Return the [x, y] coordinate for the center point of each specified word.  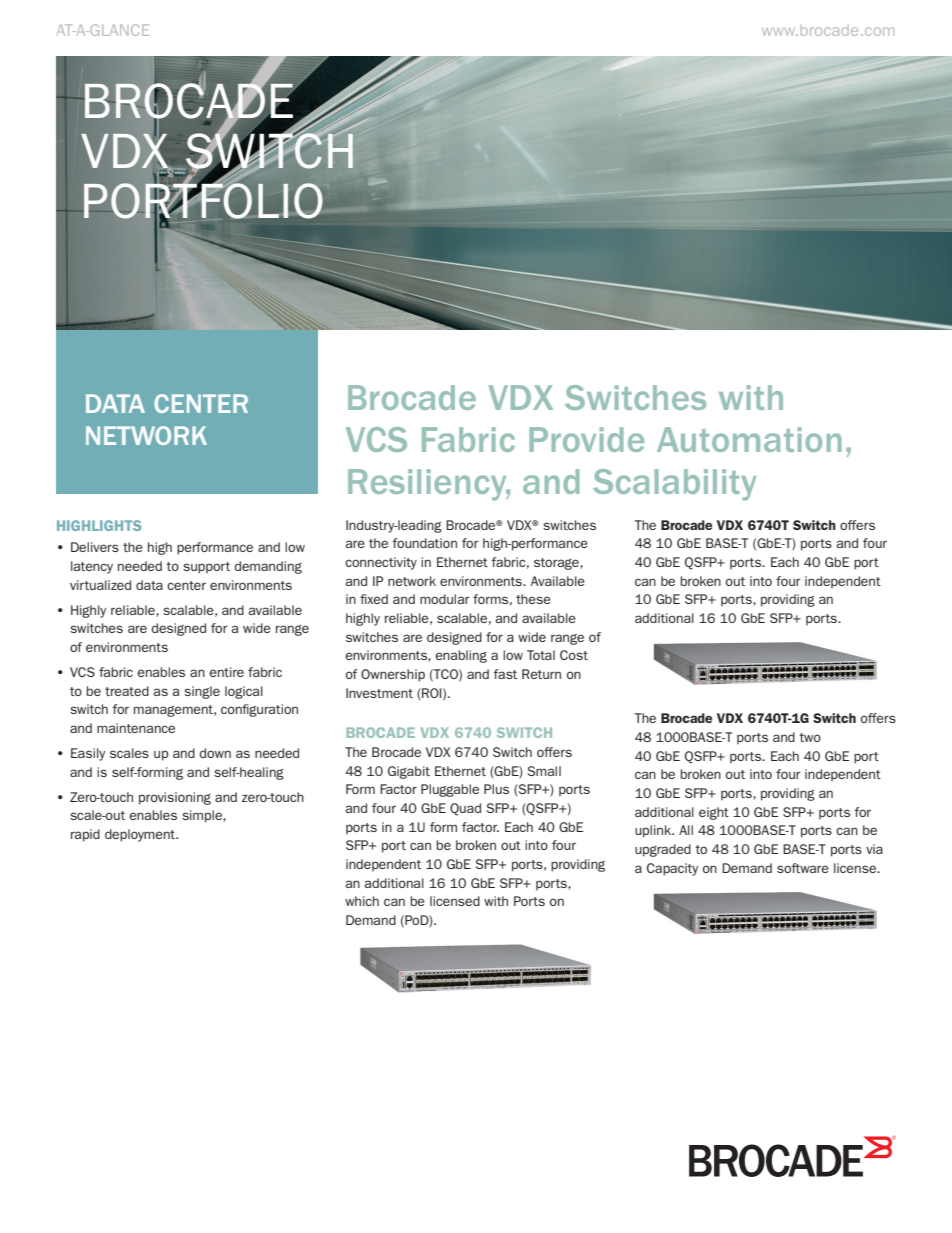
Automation [749, 439]
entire [226, 672]
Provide [586, 439]
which [362, 901]
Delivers [95, 547]
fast [505, 674]
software [803, 868]
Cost [574, 655]
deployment [141, 835]
